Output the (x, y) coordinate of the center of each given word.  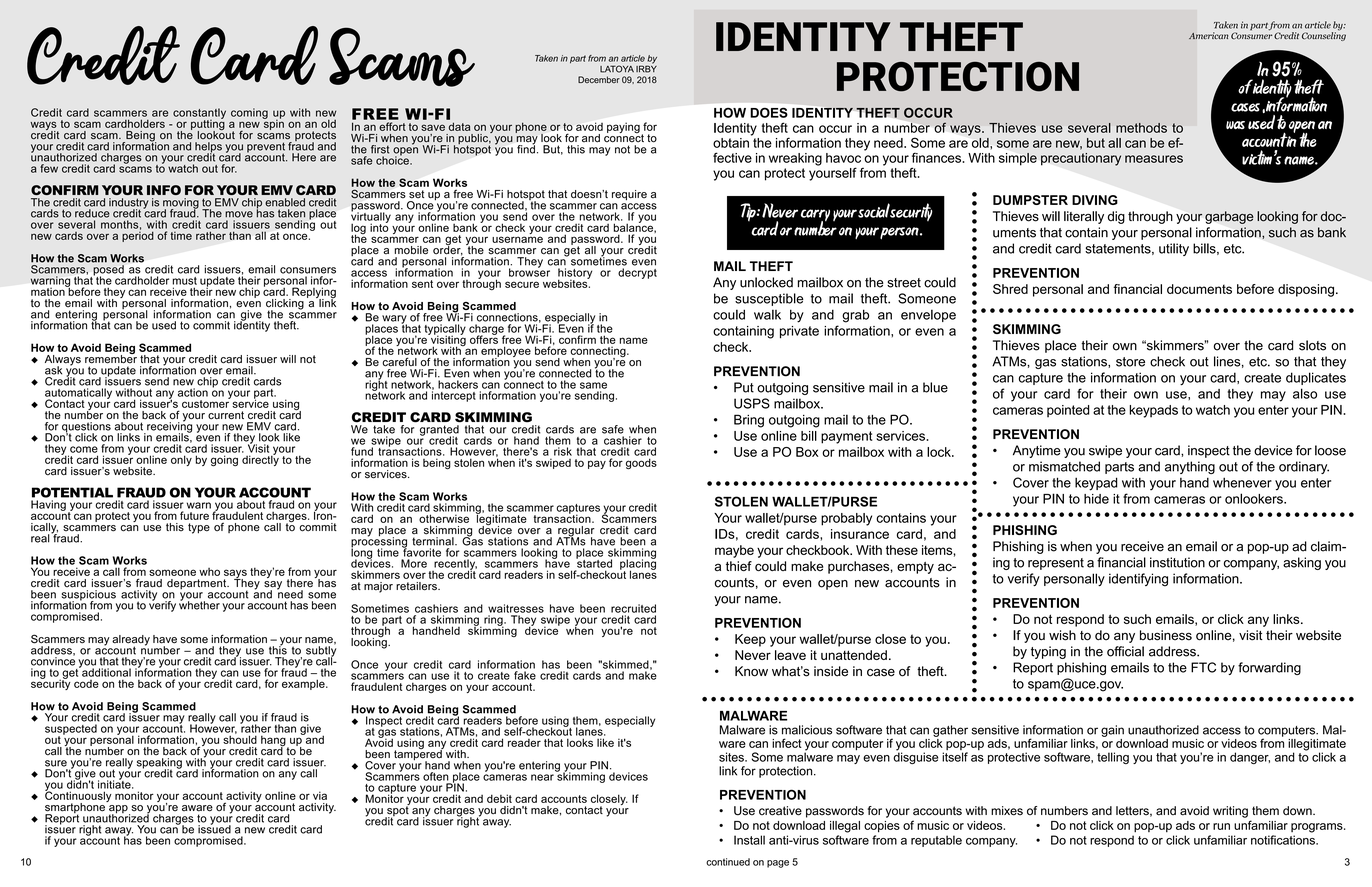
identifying (1138, 580)
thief (739, 566)
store (1130, 362)
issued (214, 828)
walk (767, 314)
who (209, 572)
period (138, 235)
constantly (199, 114)
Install (749, 840)
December (599, 79)
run (1221, 826)
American (1209, 35)
